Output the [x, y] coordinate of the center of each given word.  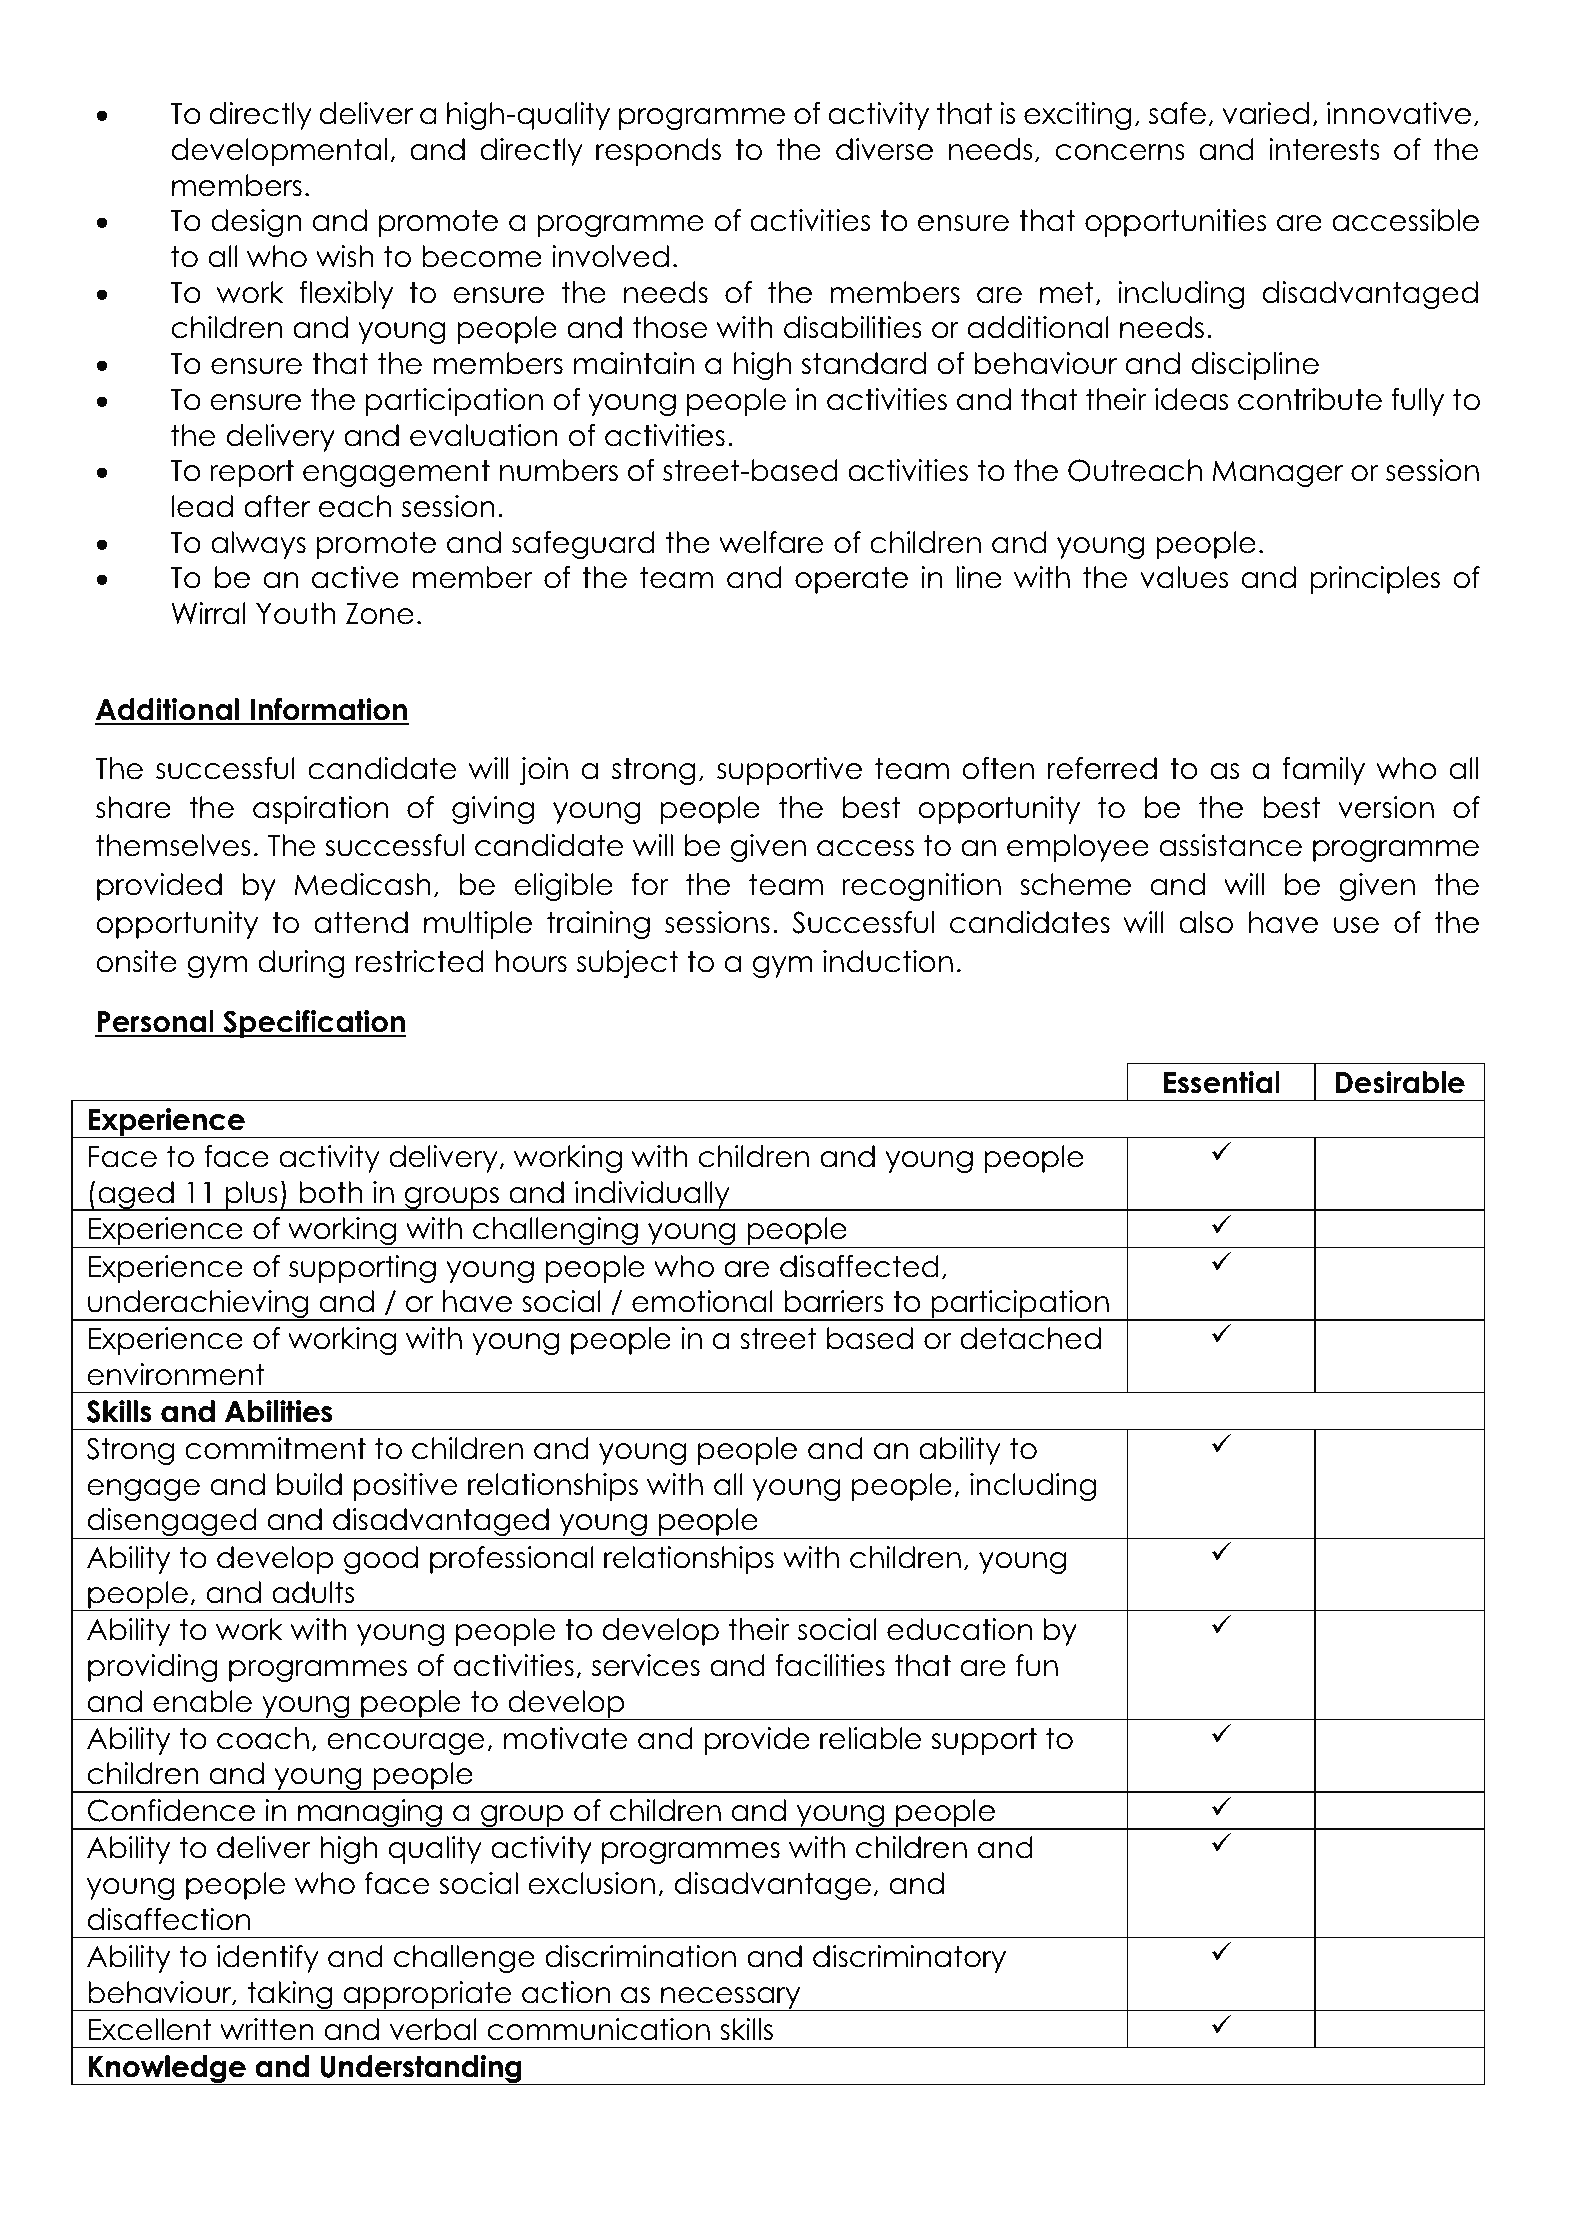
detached [1030, 1338]
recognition [921, 887]
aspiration [320, 810]
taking [290, 1996]
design [256, 223]
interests [1324, 149]
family [1324, 771]
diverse [884, 149]
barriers [834, 1301]
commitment [275, 1448]
